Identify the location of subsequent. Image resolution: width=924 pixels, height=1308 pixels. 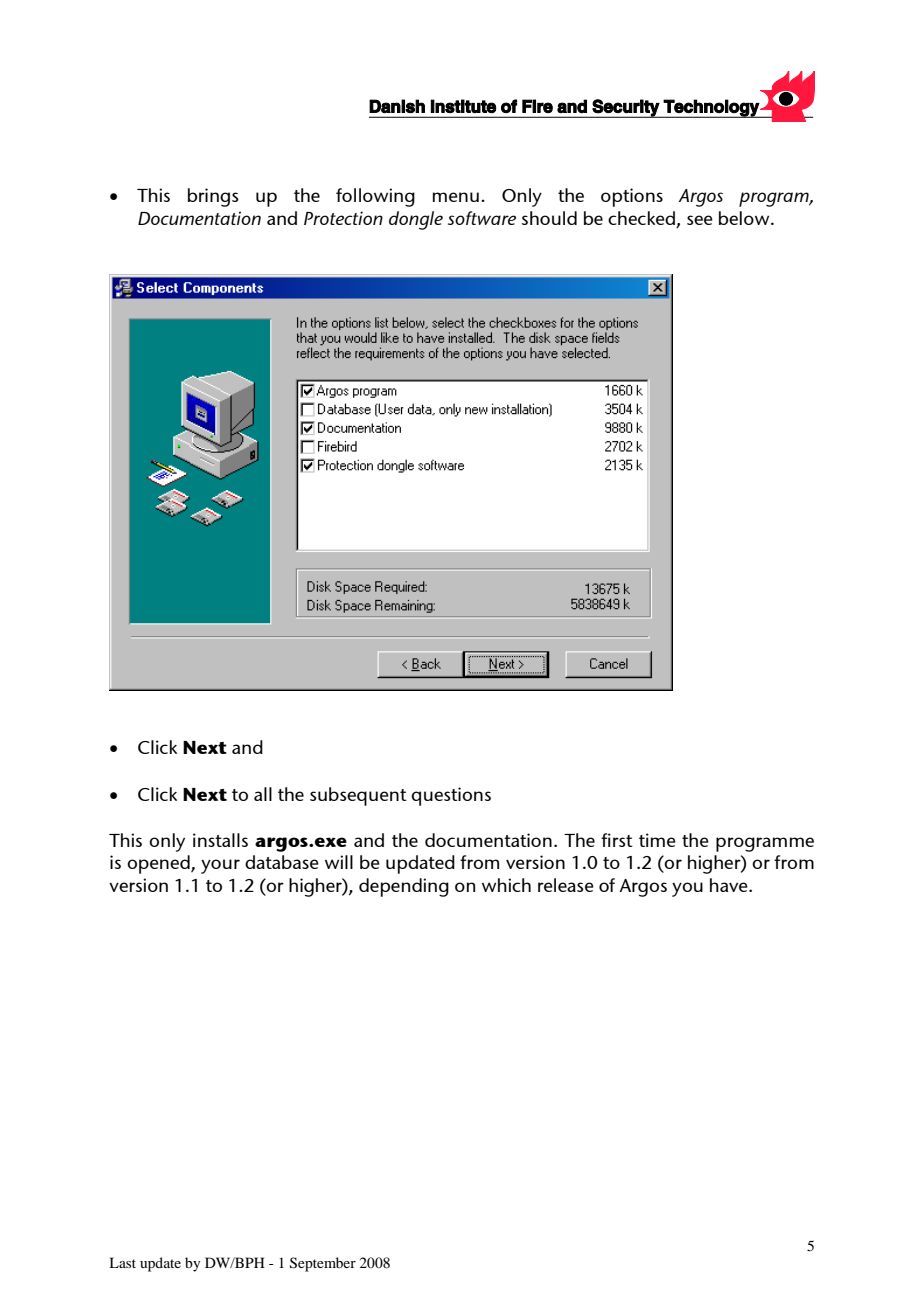
(358, 796).
